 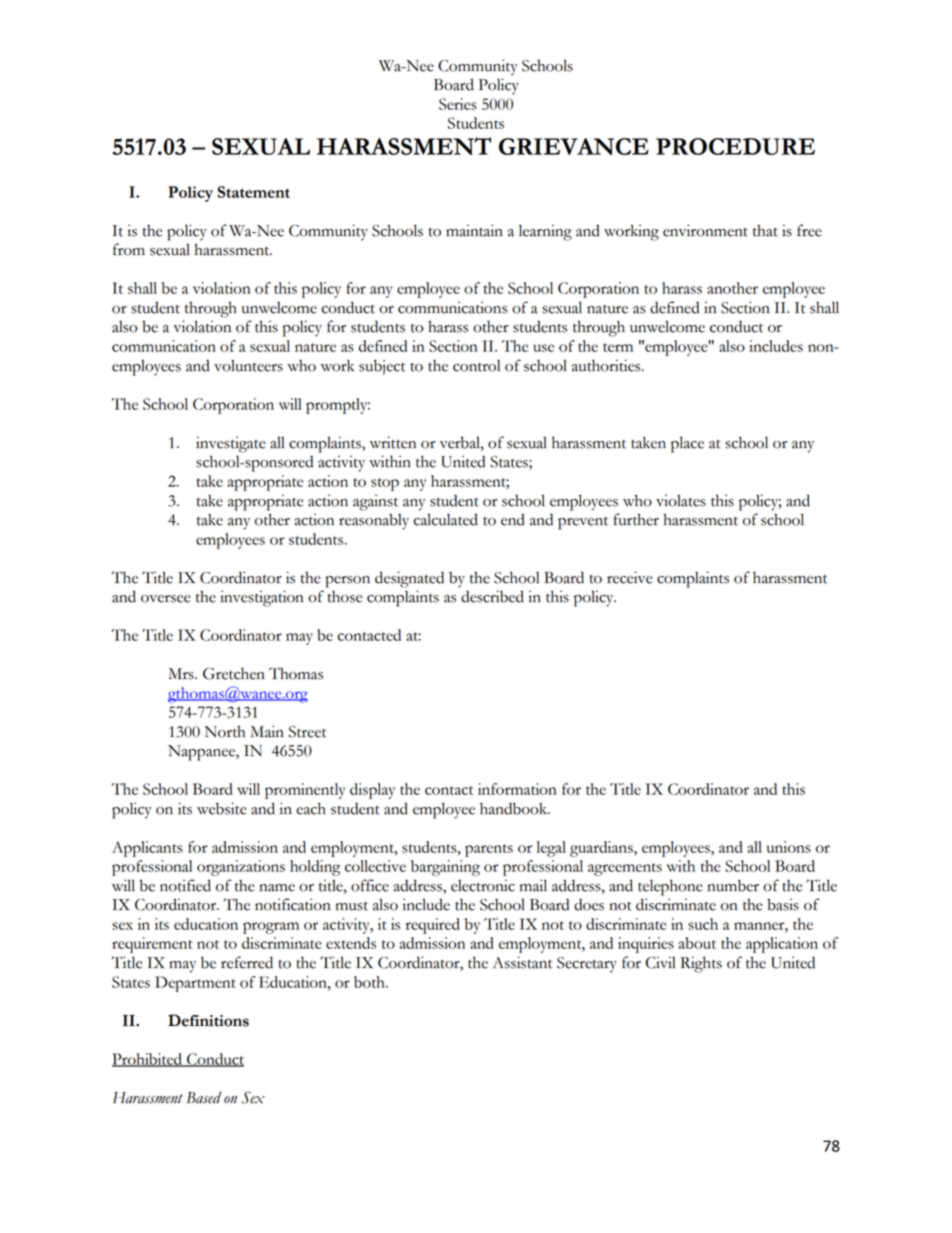 What do you see at coordinates (248, 366) in the image?
I see `volunteers` at bounding box center [248, 366].
